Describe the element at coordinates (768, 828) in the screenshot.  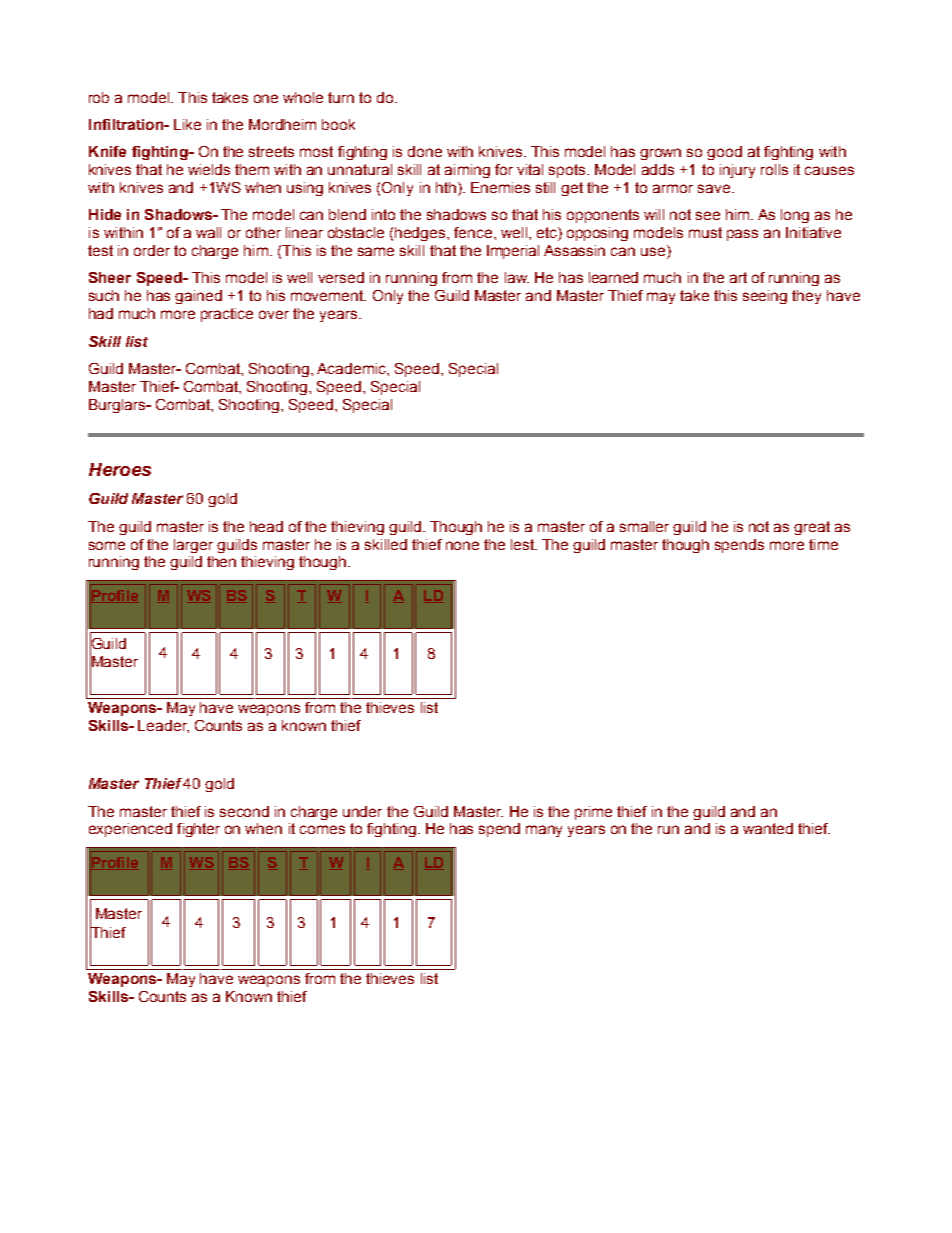
I see `wanted` at that location.
